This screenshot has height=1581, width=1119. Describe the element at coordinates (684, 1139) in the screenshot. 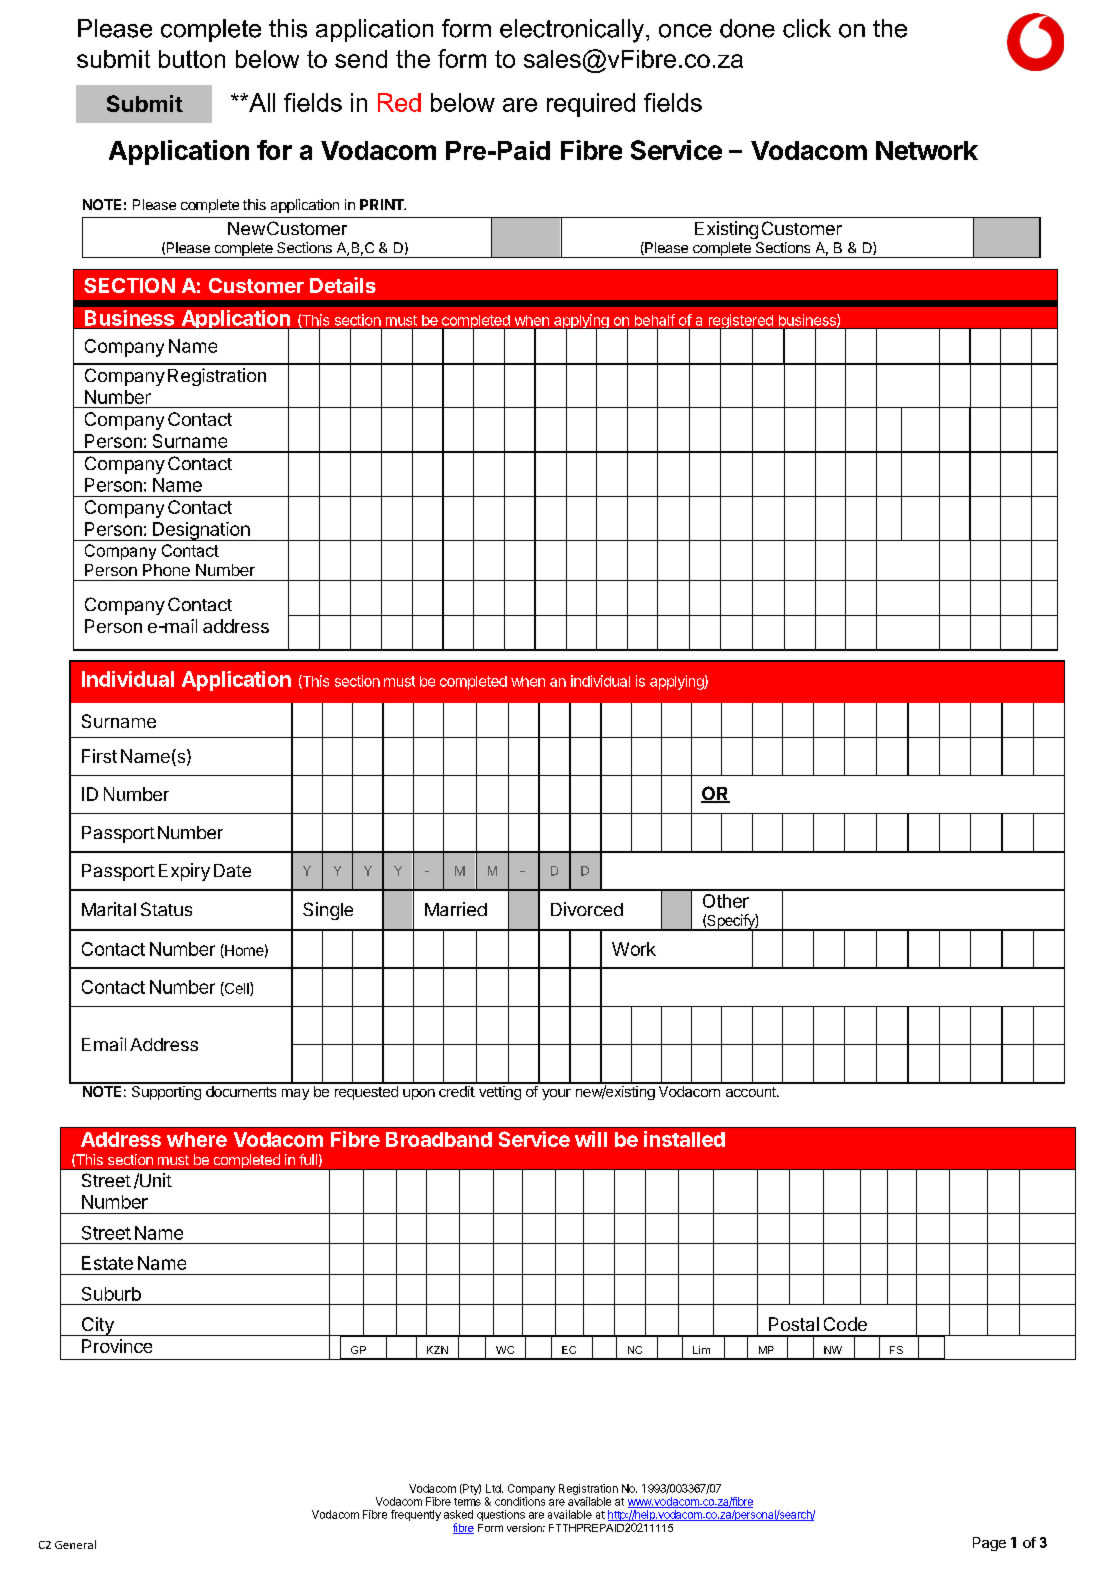

I see `installed` at that location.
